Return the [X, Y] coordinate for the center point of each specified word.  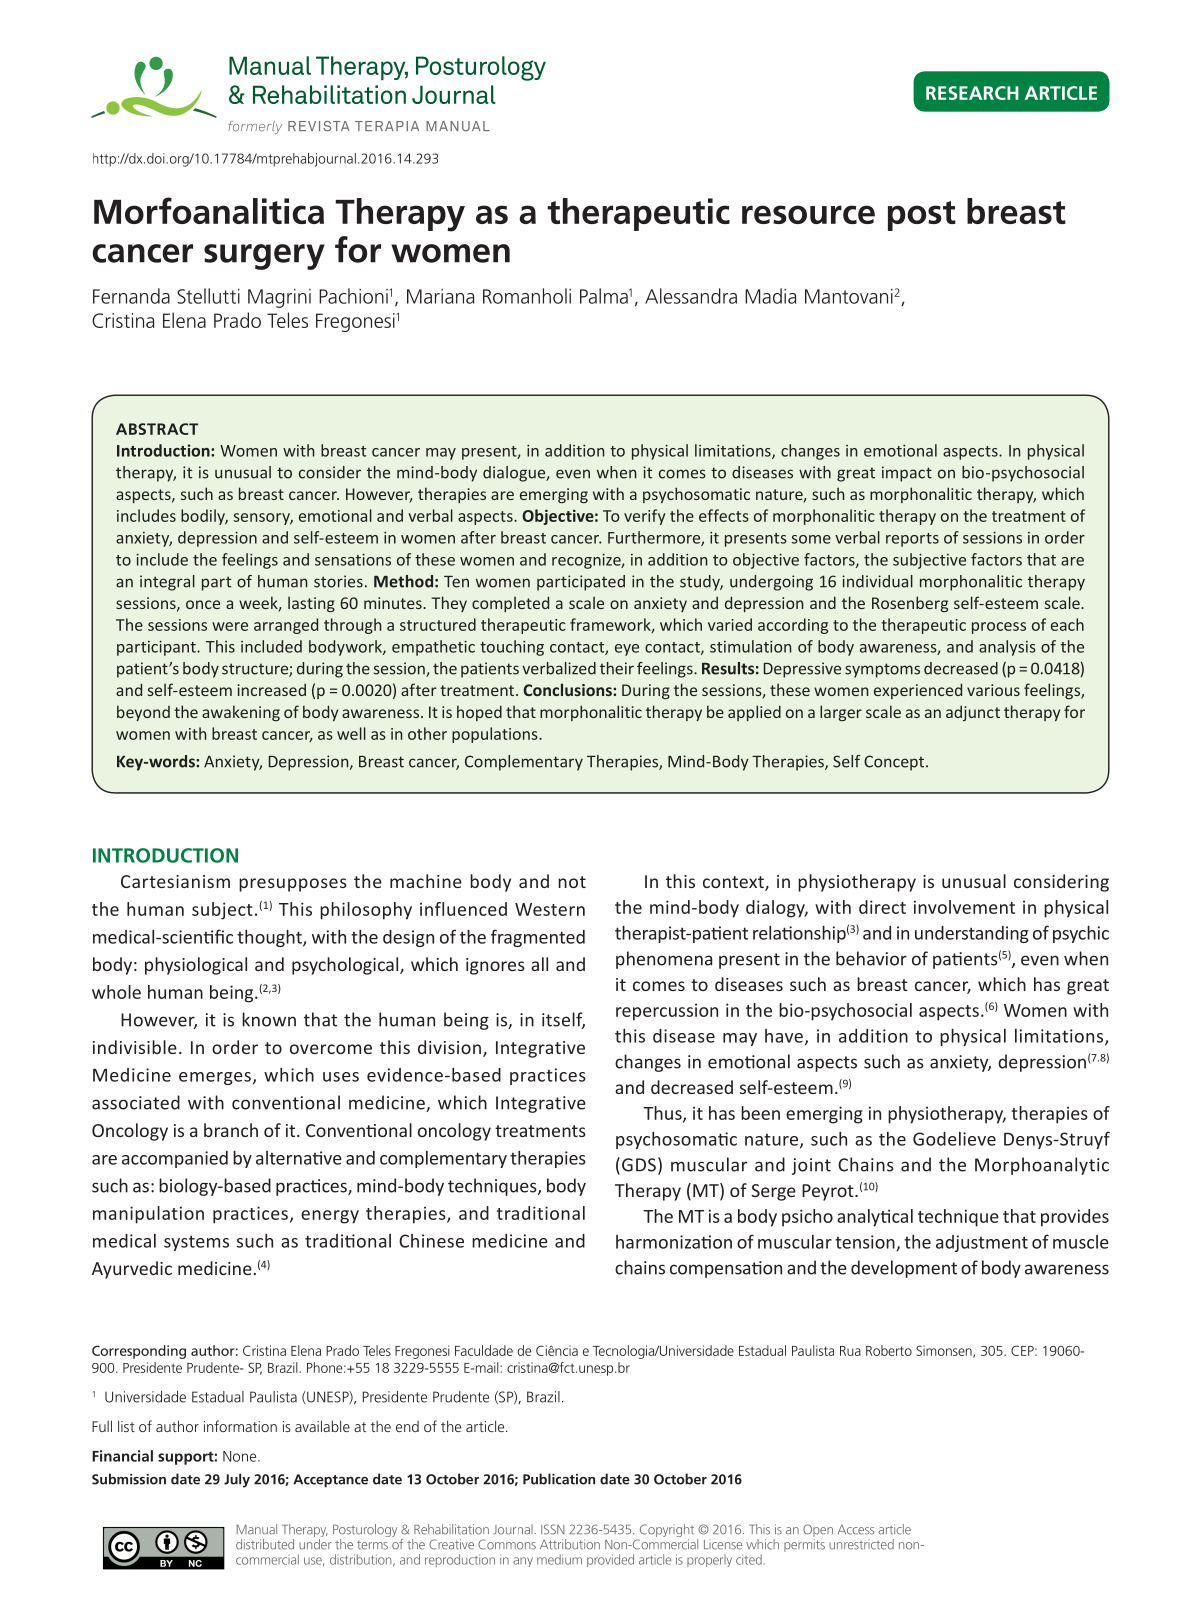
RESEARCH [972, 93]
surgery [264, 257]
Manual [257, 1529]
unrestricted [861, 1544]
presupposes [293, 885]
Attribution [570, 1544]
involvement [964, 907]
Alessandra [691, 296]
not [572, 882]
